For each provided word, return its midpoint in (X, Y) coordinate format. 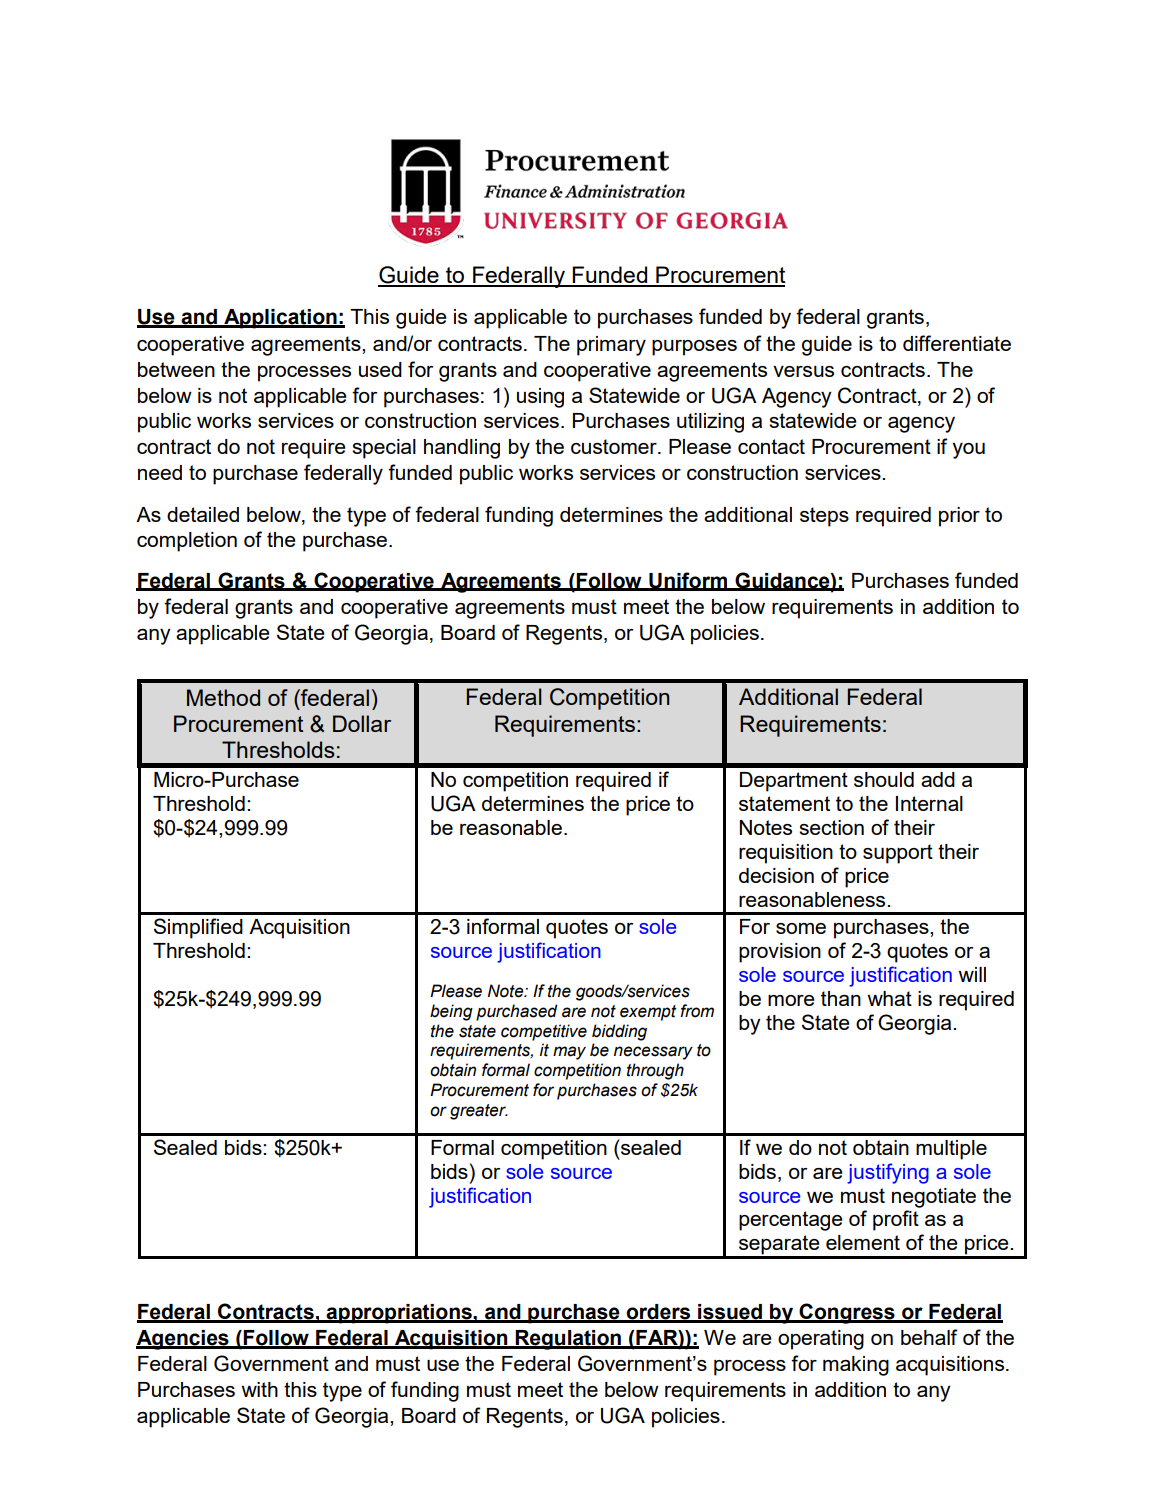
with (259, 1389)
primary (611, 346)
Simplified (198, 928)
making (856, 1366)
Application (280, 319)
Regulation (568, 1340)
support (898, 854)
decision (776, 875)
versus (803, 371)
